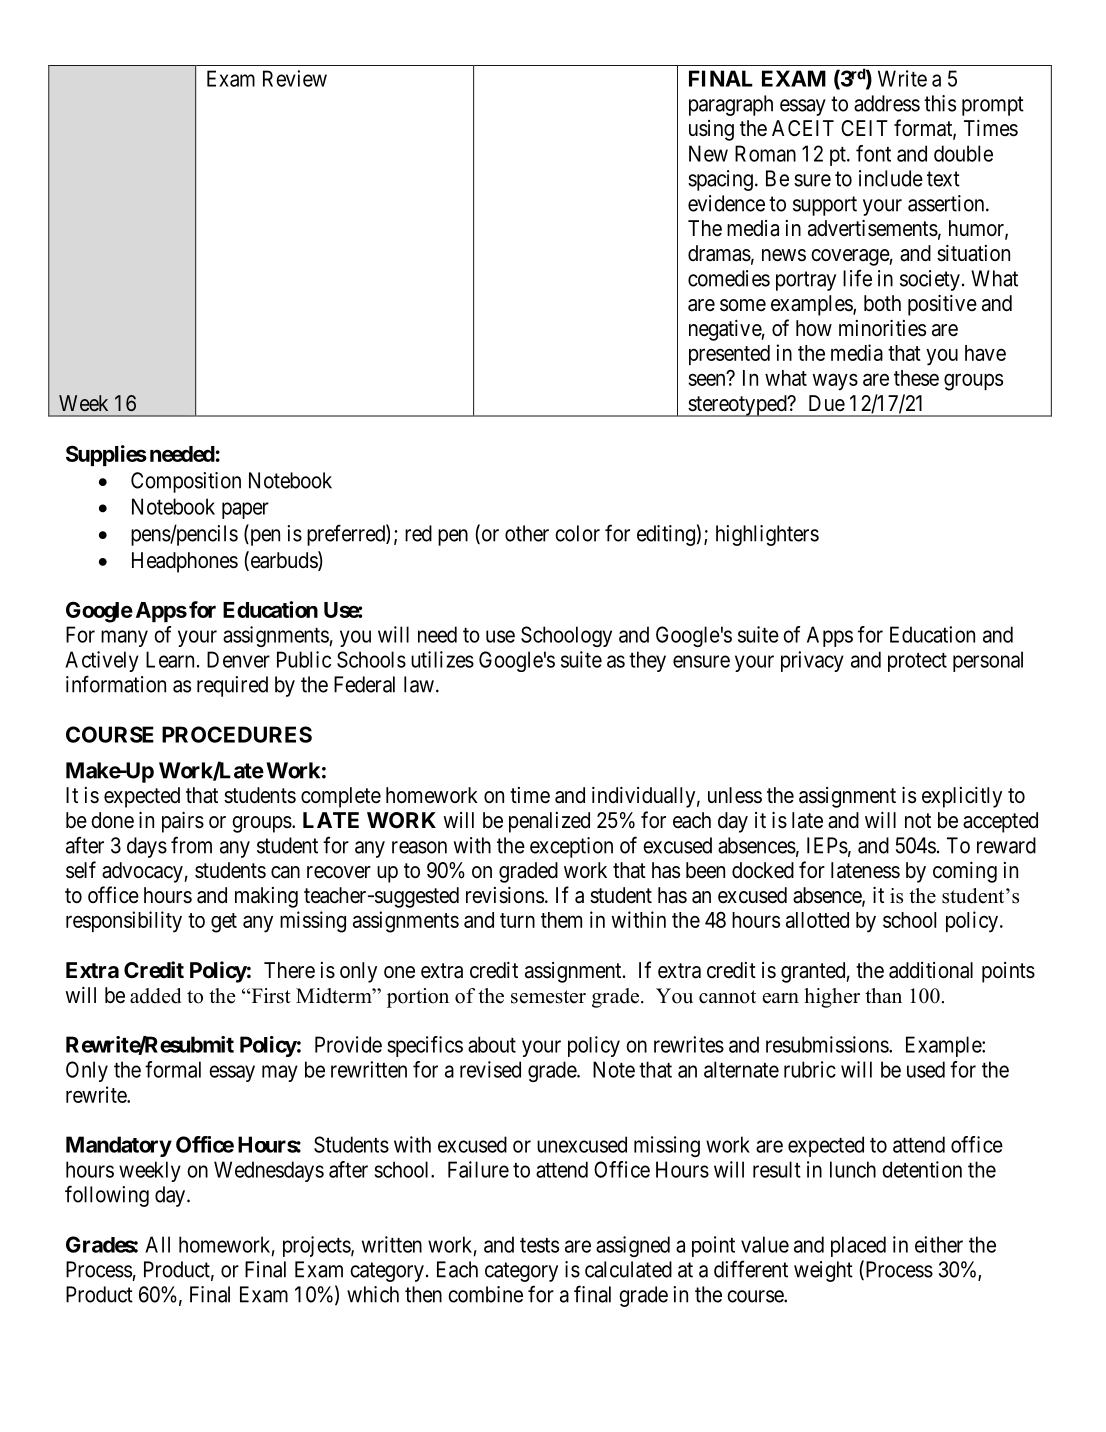 This screenshot has width=1106, height=1432. What do you see at coordinates (539, 1245) in the screenshot?
I see `tests` at bounding box center [539, 1245].
